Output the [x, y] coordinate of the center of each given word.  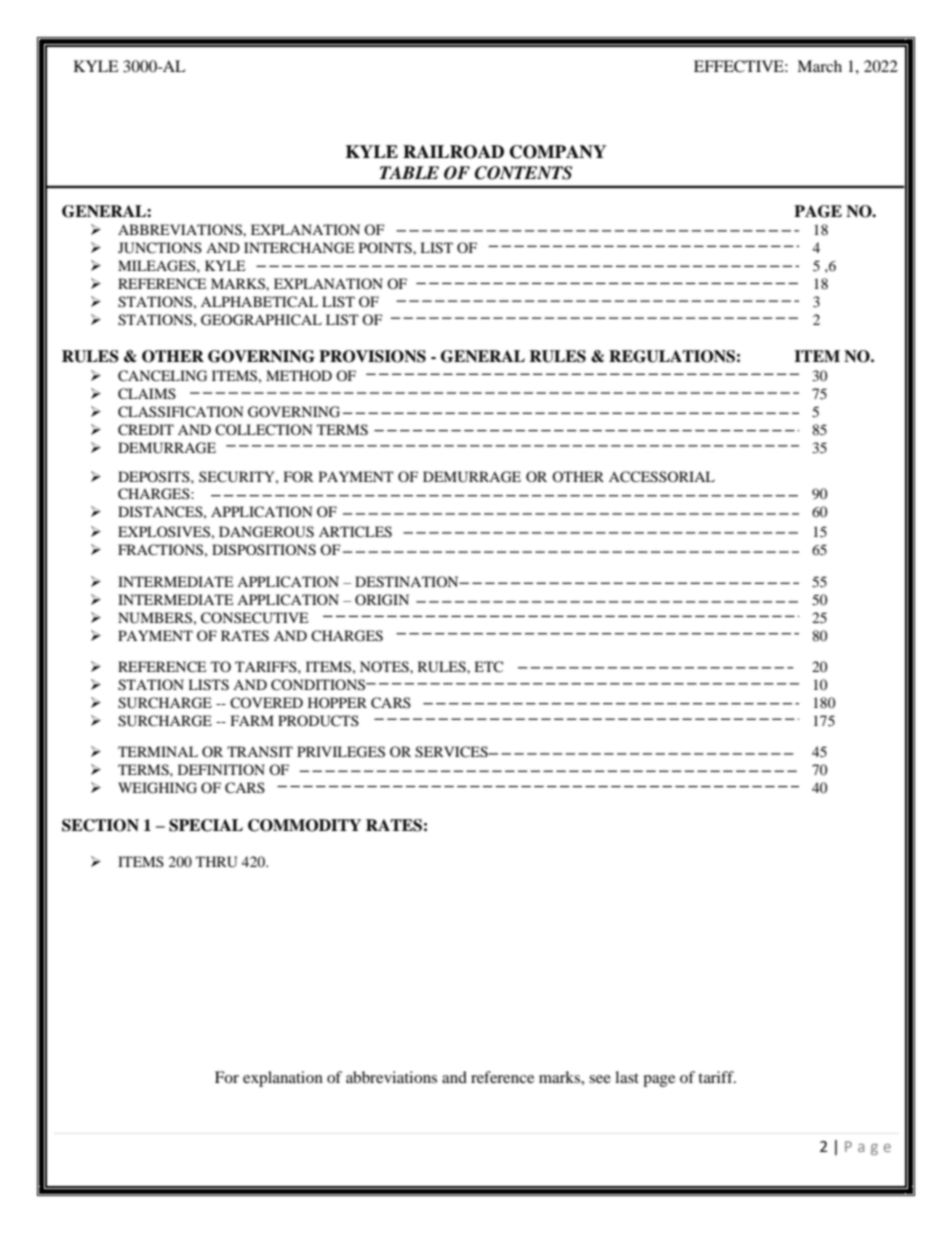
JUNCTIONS [160, 248]
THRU [216, 862]
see [600, 1079]
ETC [488, 666]
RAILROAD [453, 152]
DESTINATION [408, 582]
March [819, 66]
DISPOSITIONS [264, 550]
